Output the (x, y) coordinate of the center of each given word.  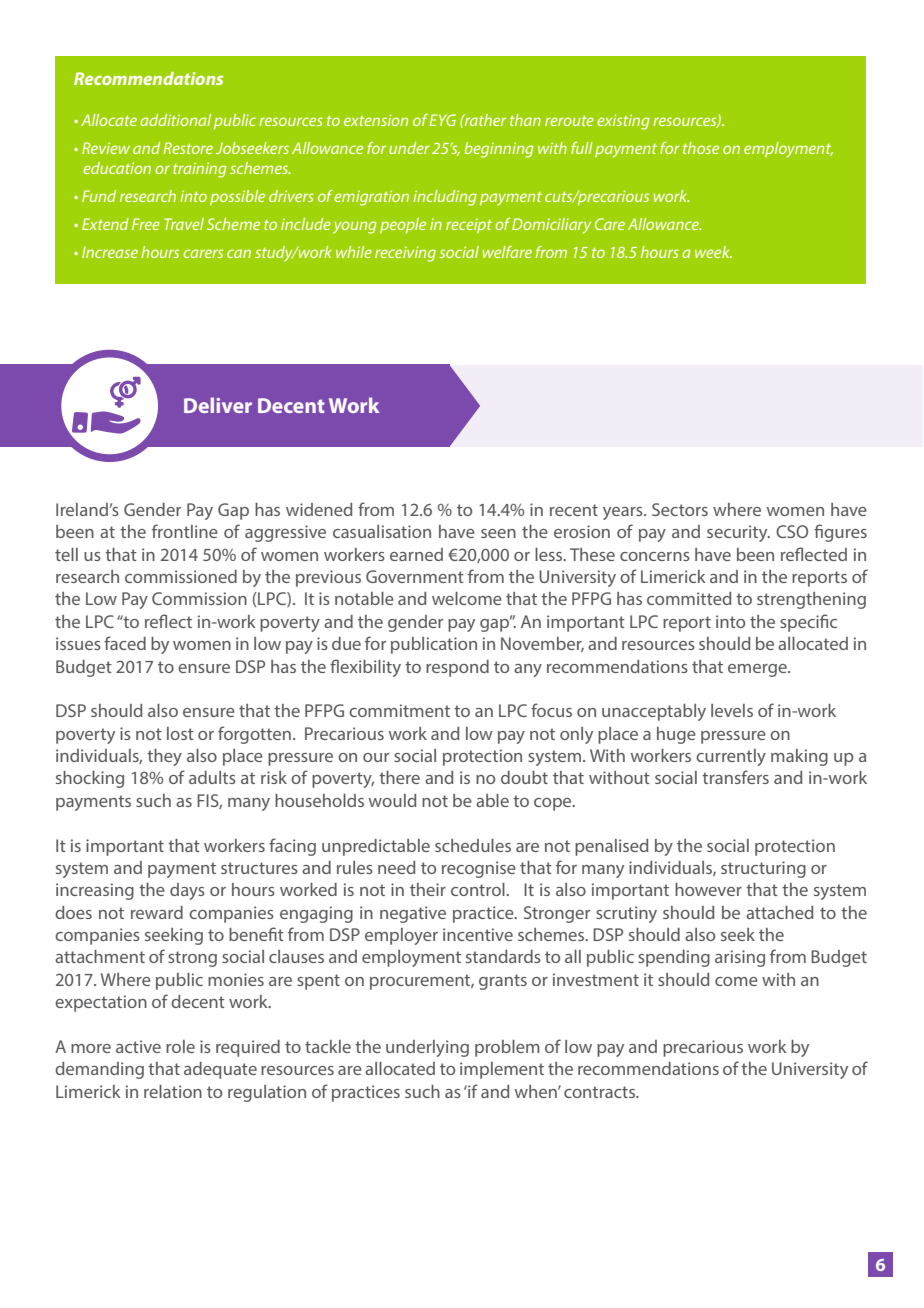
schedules (473, 845)
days (187, 891)
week (713, 252)
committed (689, 598)
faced (125, 643)
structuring (763, 869)
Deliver (218, 405)
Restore (188, 148)
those (701, 148)
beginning (499, 150)
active (138, 1046)
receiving (405, 254)
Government (415, 576)
